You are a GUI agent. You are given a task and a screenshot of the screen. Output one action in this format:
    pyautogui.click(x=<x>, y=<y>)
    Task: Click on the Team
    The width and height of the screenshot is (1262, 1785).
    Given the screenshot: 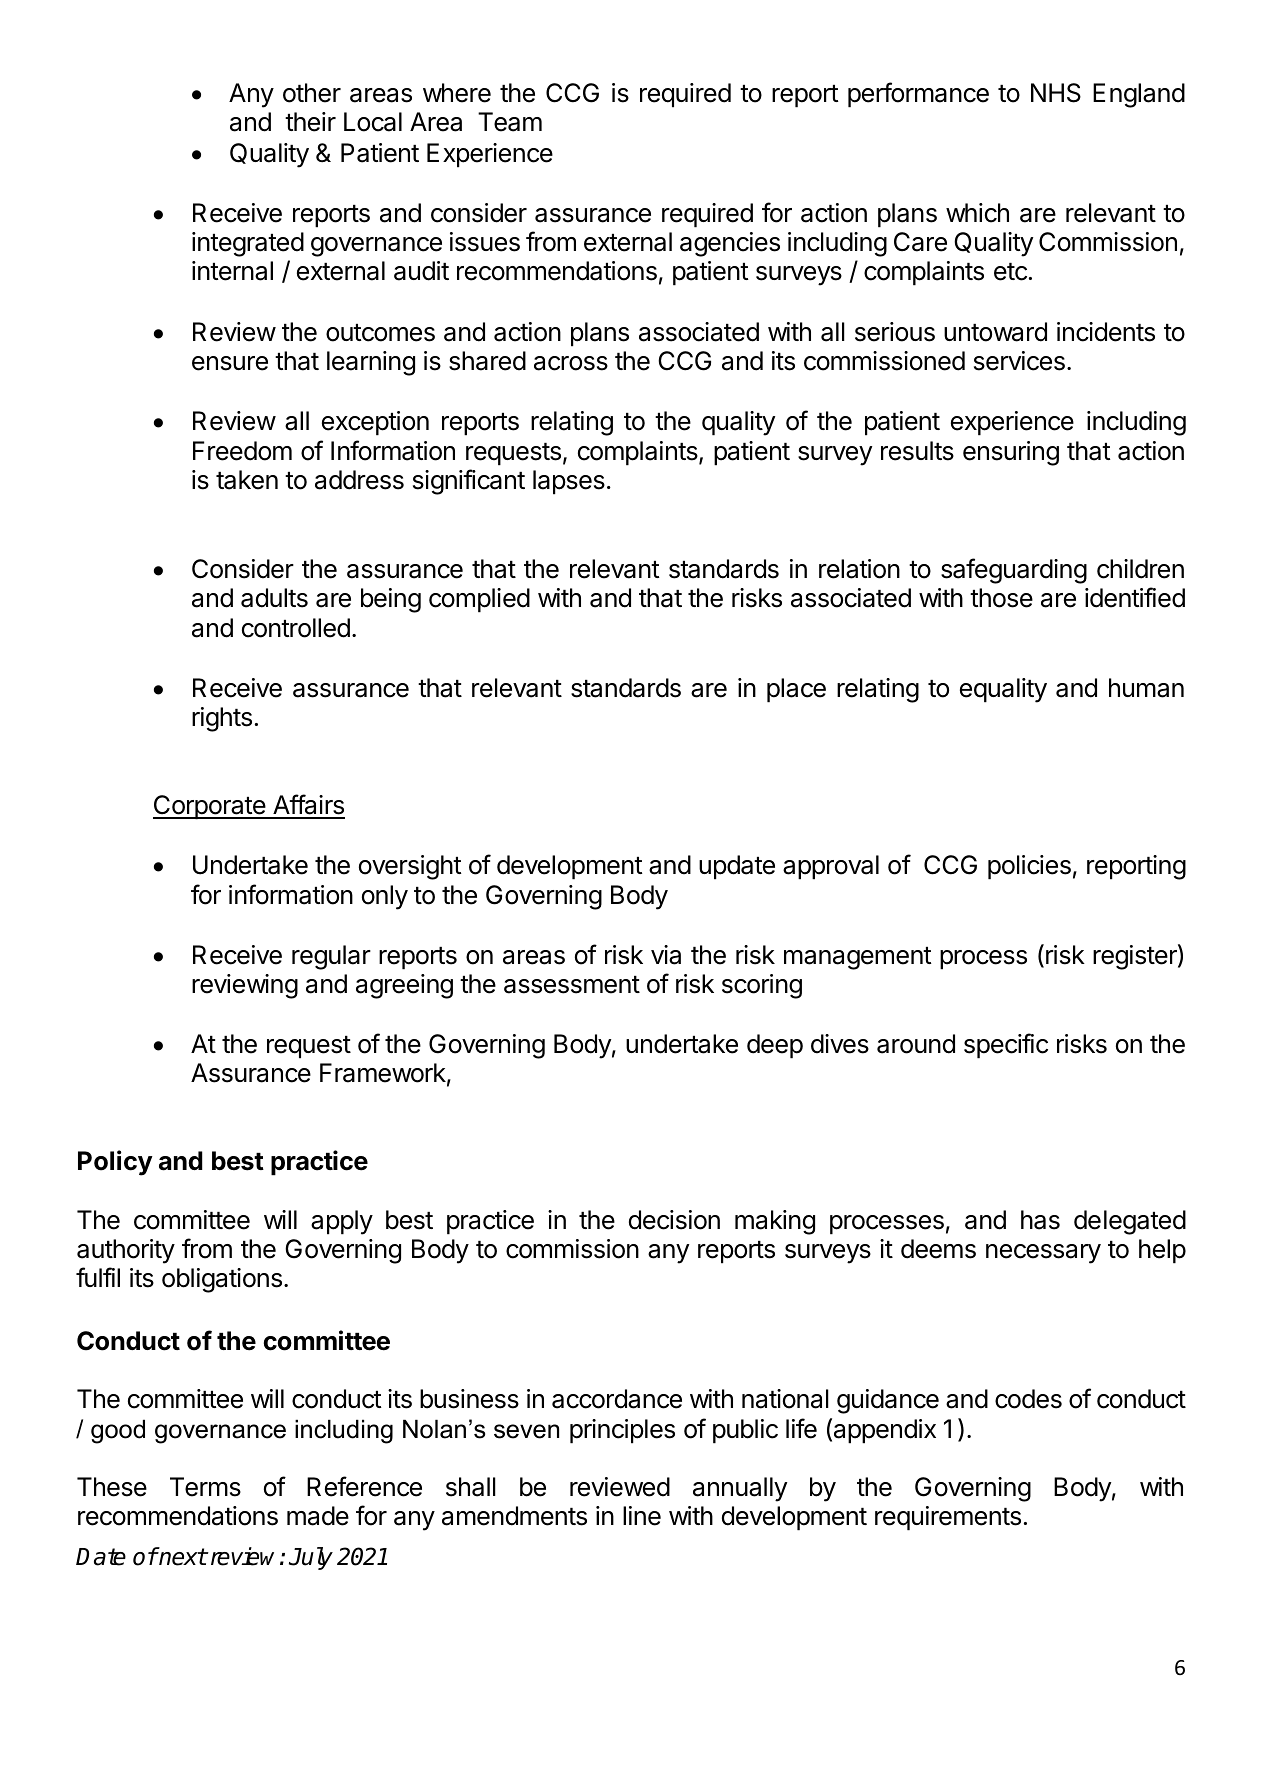 What is the action you would take?
    pyautogui.click(x=510, y=122)
